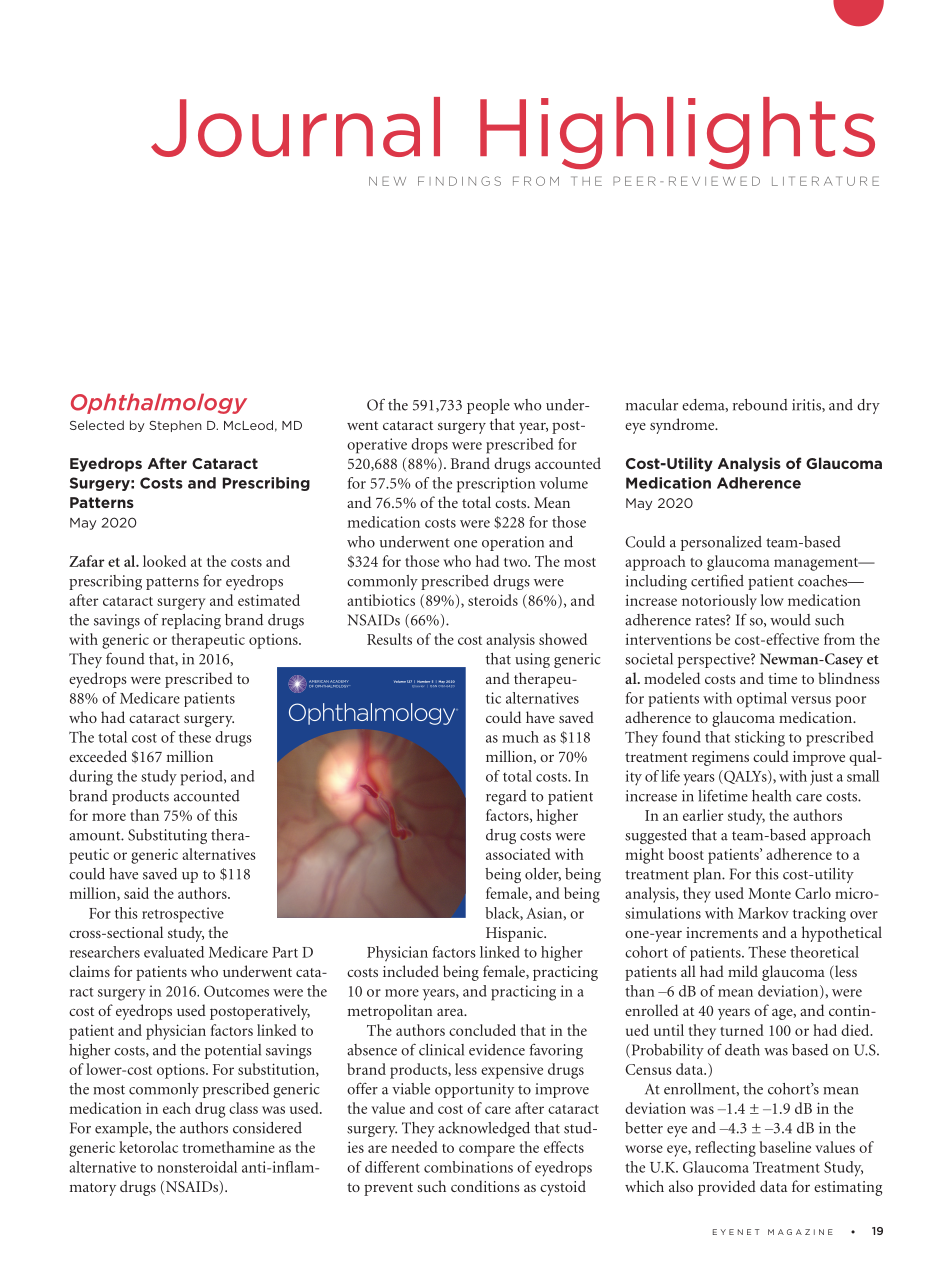  Describe the element at coordinates (727, 1188) in the screenshot. I see `provided` at that location.
